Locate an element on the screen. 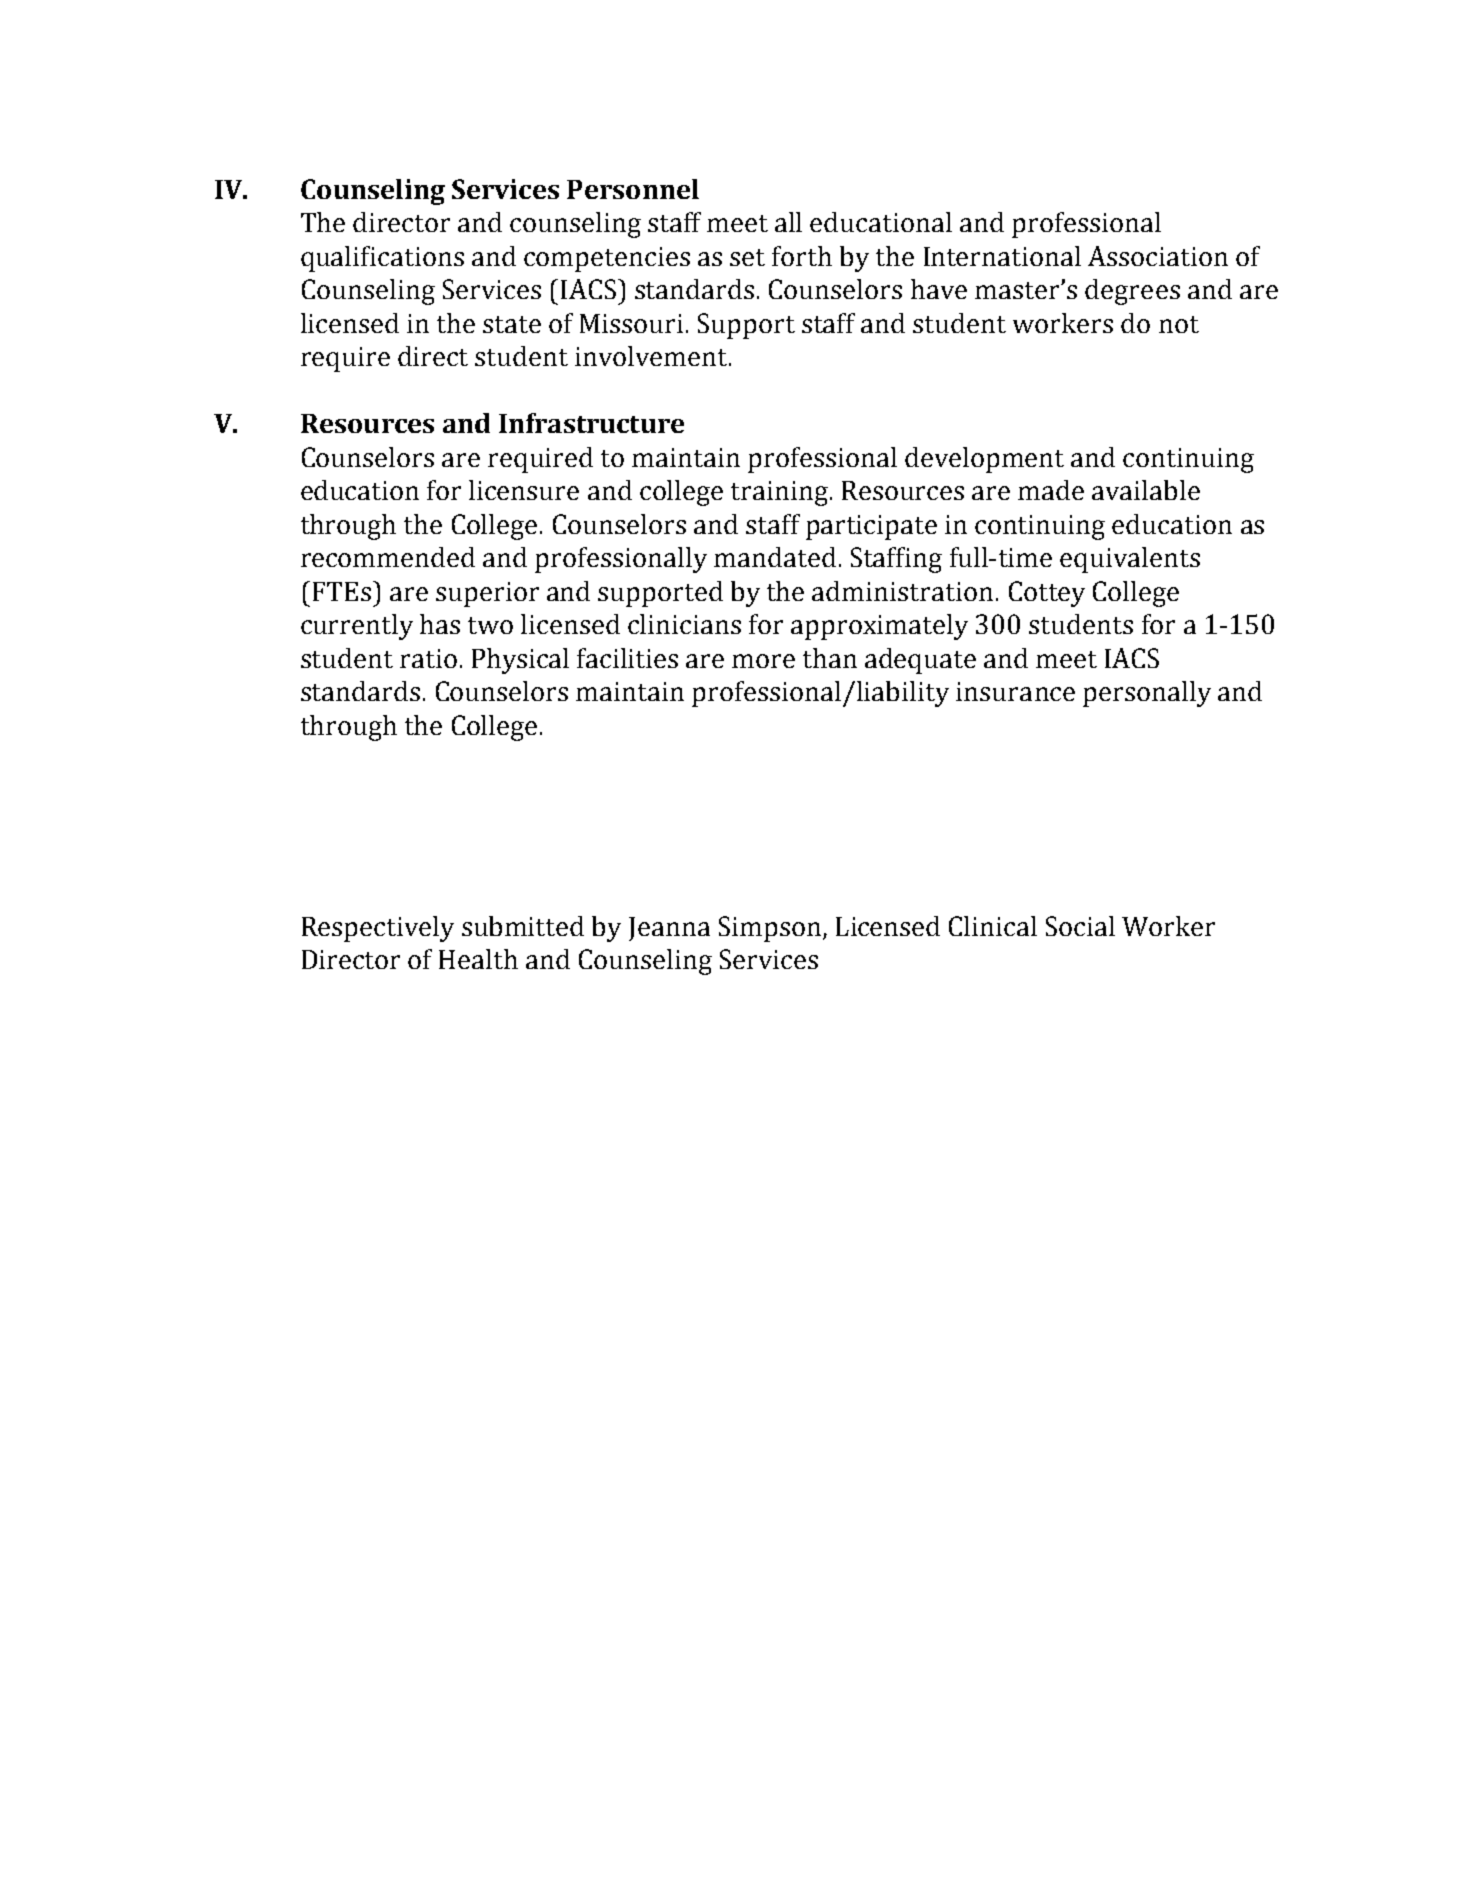 The width and height of the screenshot is (1457, 1886). involvement is located at coordinates (652, 356).
